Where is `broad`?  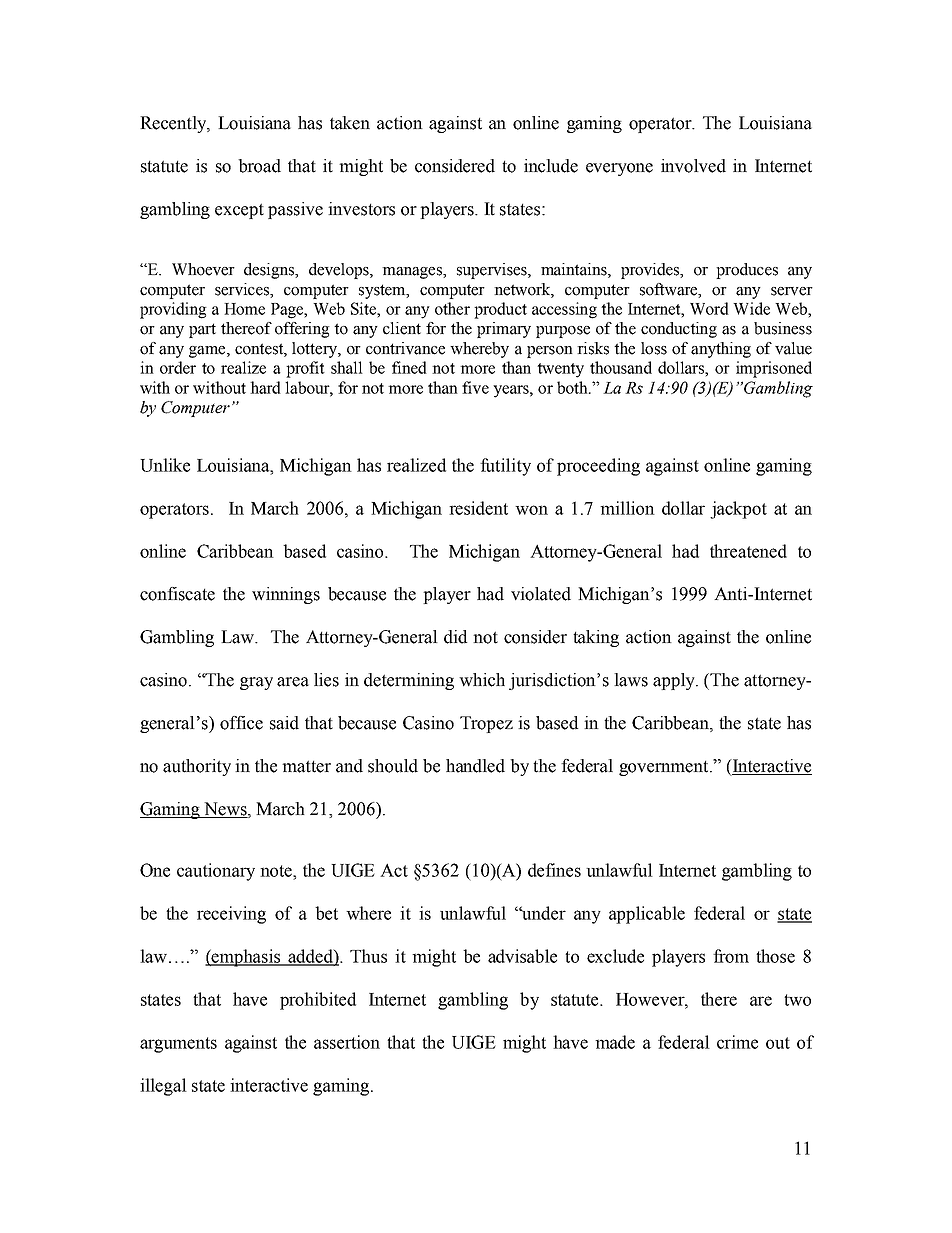
broad is located at coordinates (259, 166).
